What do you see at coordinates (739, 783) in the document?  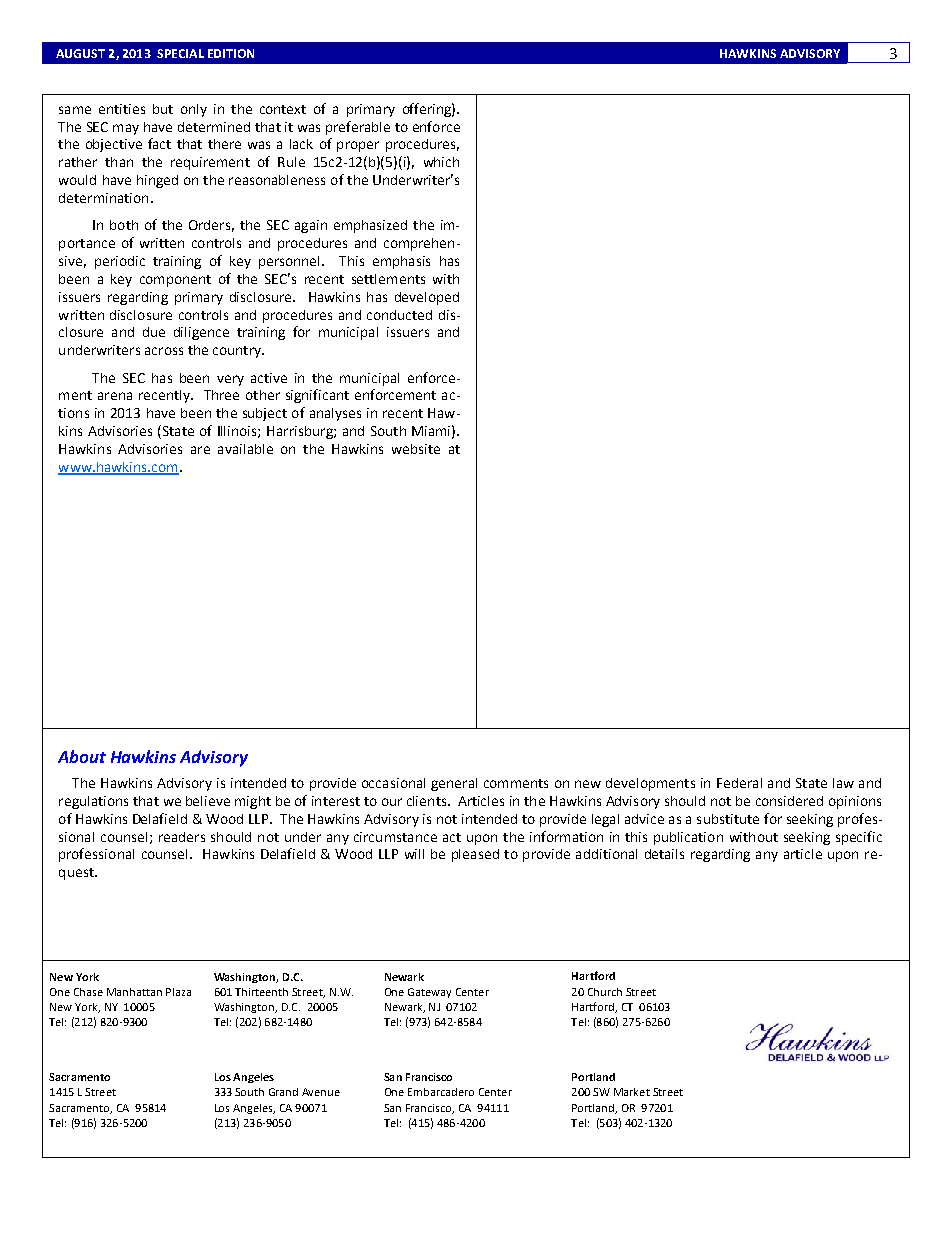 I see `Federal` at bounding box center [739, 783].
